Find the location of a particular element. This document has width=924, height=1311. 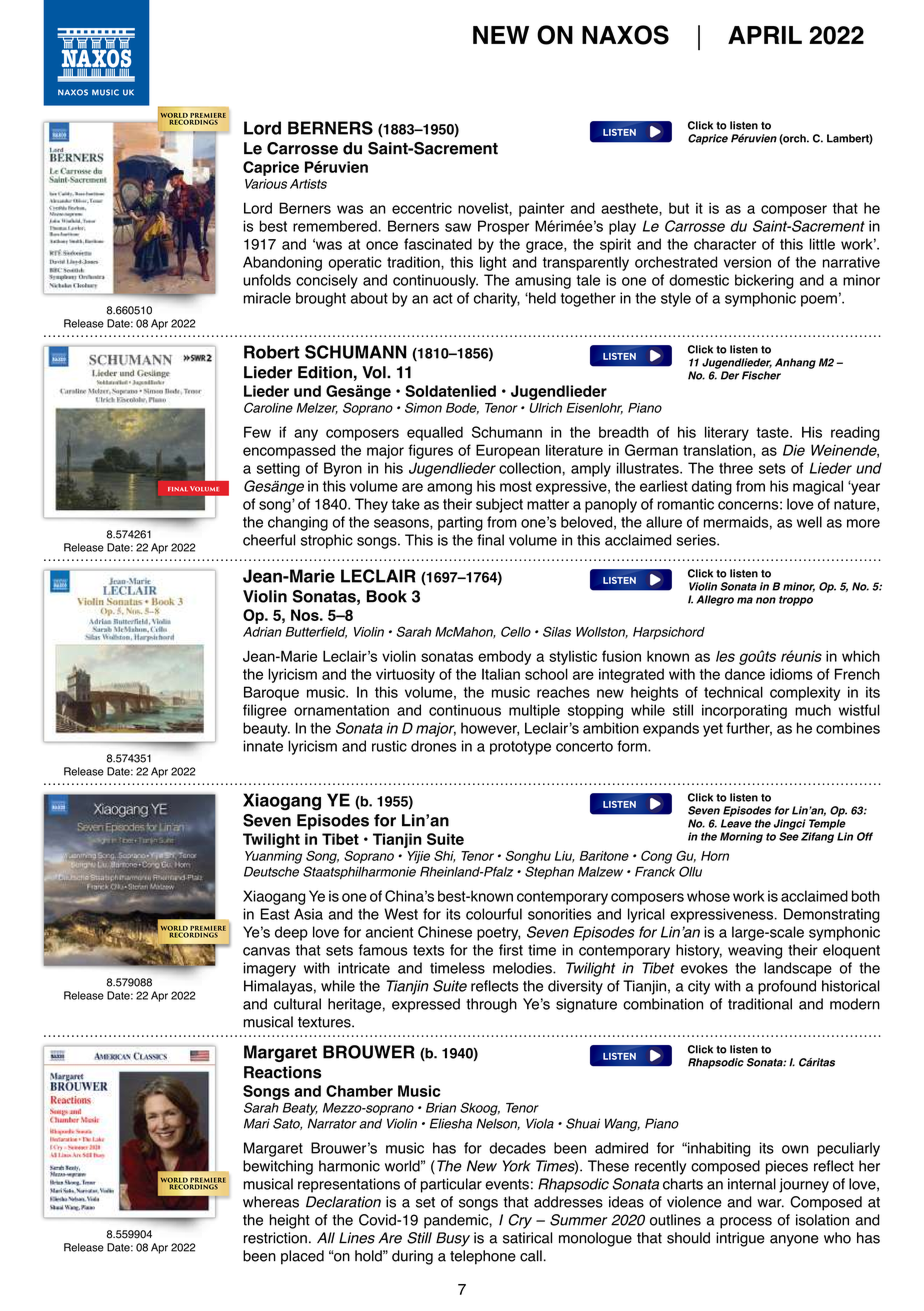

Artists is located at coordinates (308, 184).
